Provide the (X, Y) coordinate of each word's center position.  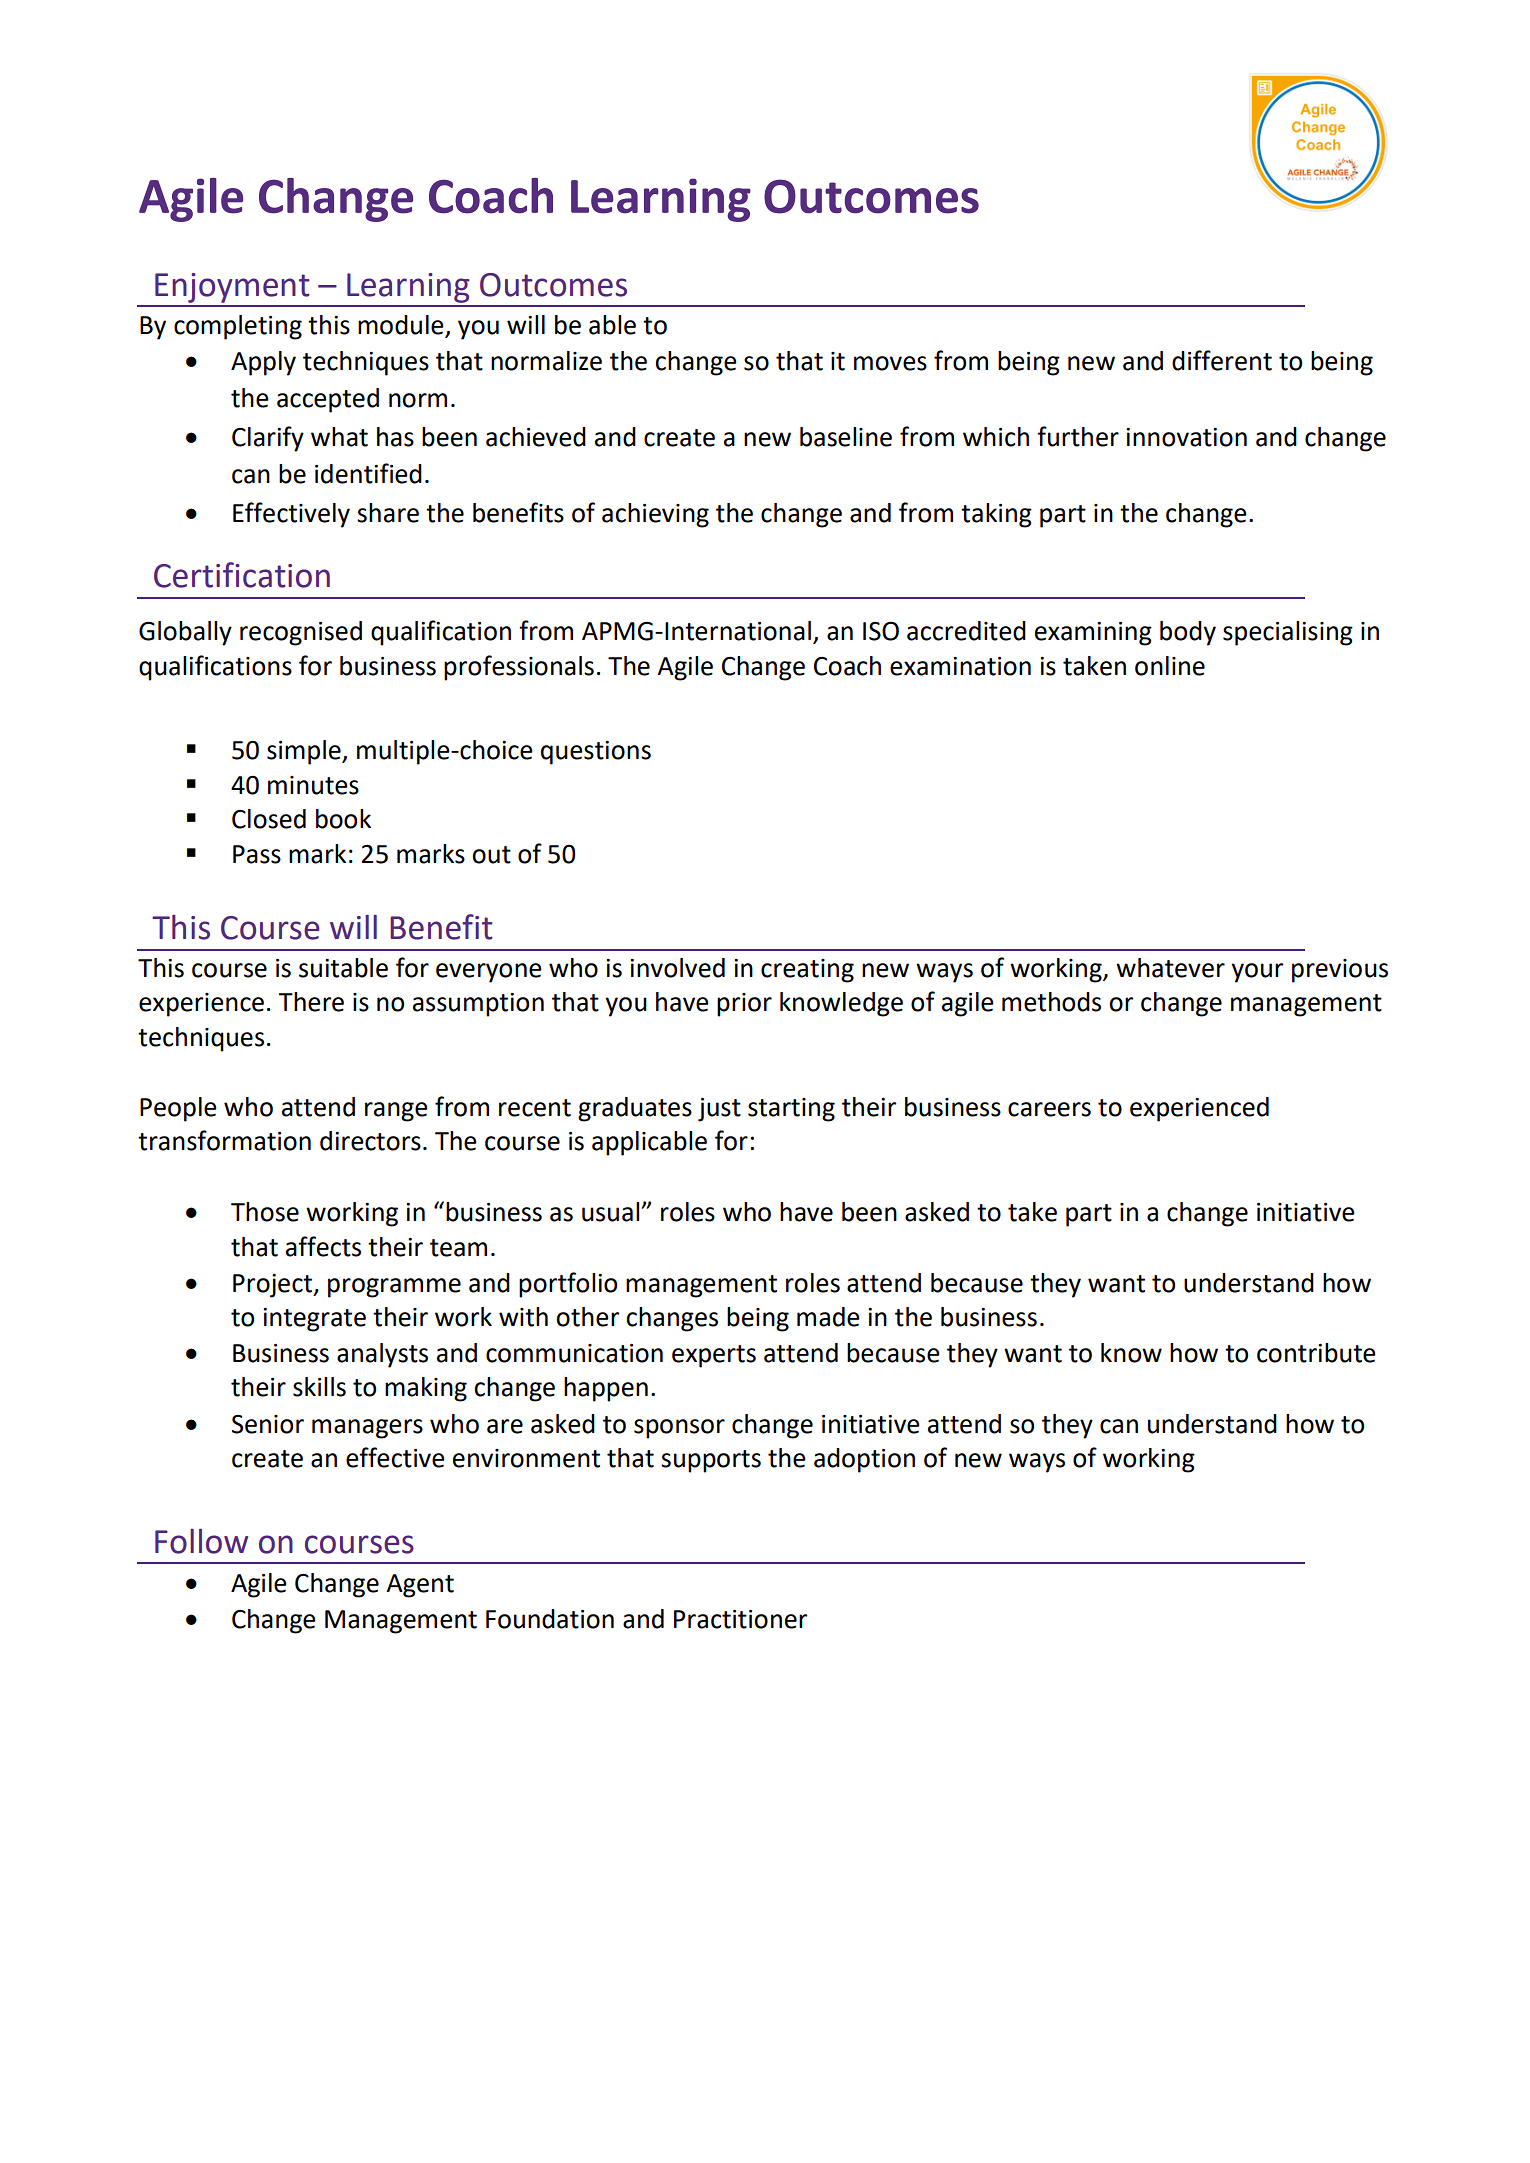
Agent (420, 1586)
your (1257, 973)
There (311, 1002)
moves (890, 363)
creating (807, 971)
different (1222, 360)
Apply (263, 363)
